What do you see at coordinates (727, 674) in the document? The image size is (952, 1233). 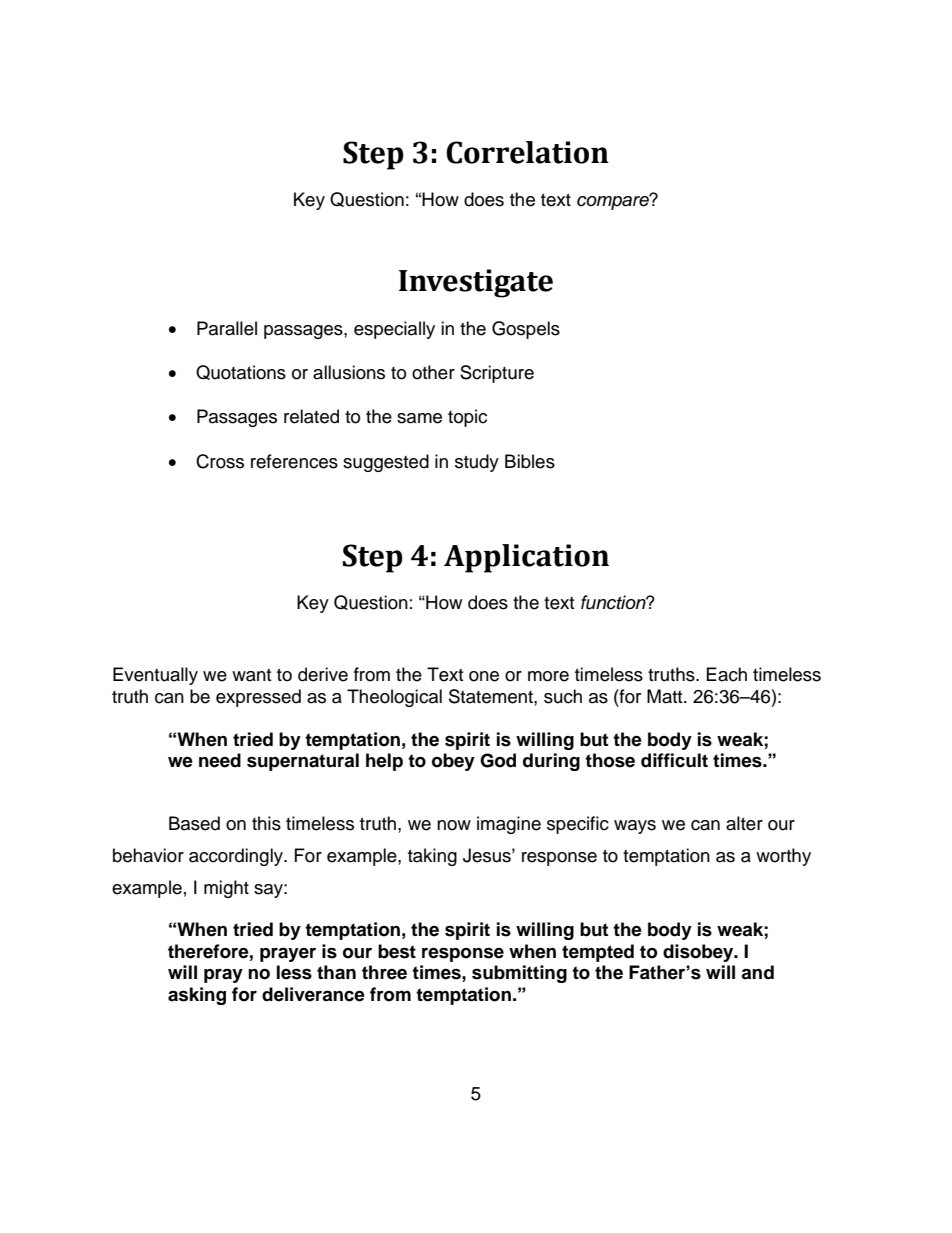 I see `Each` at bounding box center [727, 674].
